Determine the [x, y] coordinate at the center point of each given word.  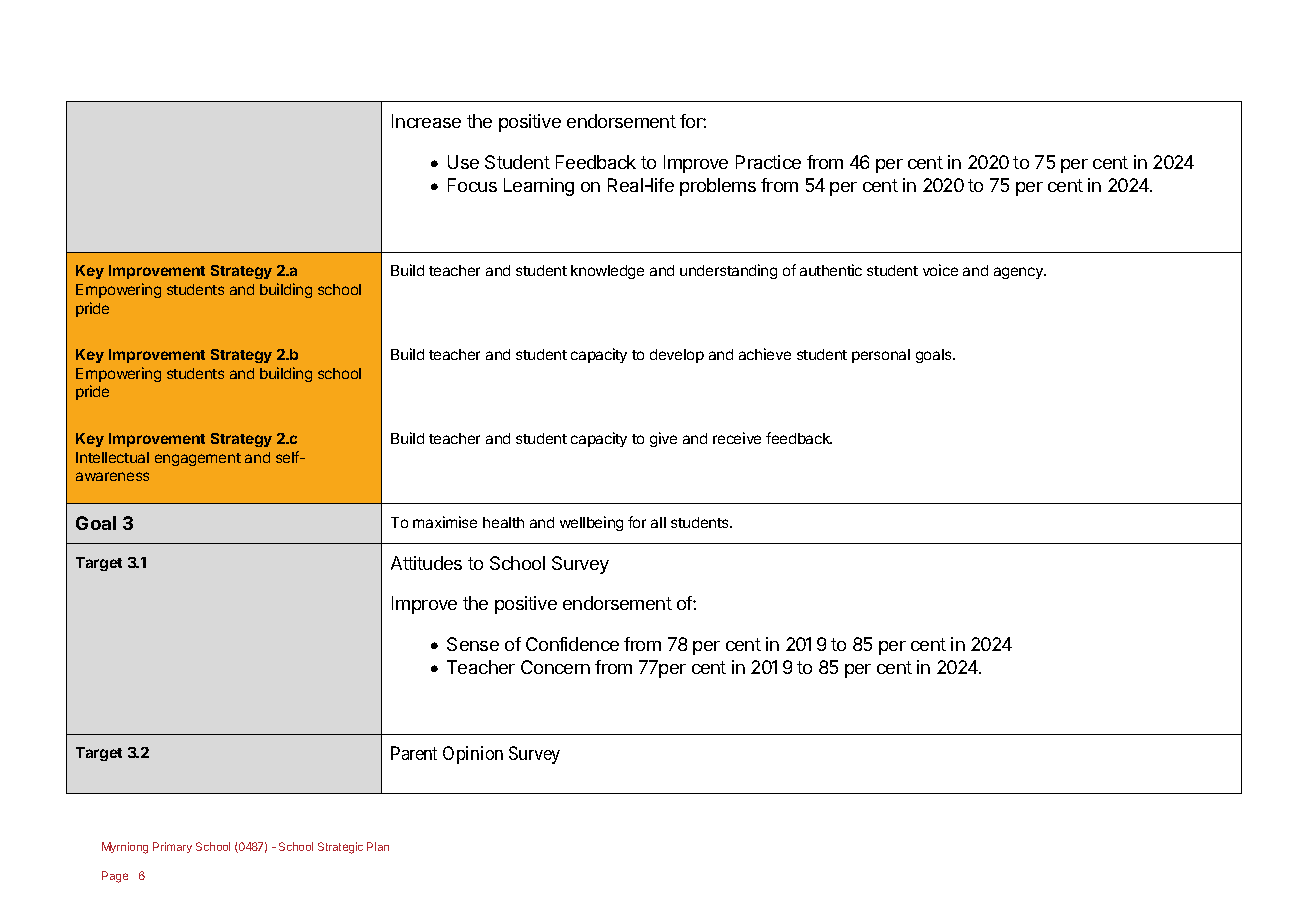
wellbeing [591, 523]
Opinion [473, 755]
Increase [426, 121]
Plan [378, 846]
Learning [539, 187]
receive [737, 438]
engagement [198, 459]
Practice [768, 162]
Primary [172, 847]
